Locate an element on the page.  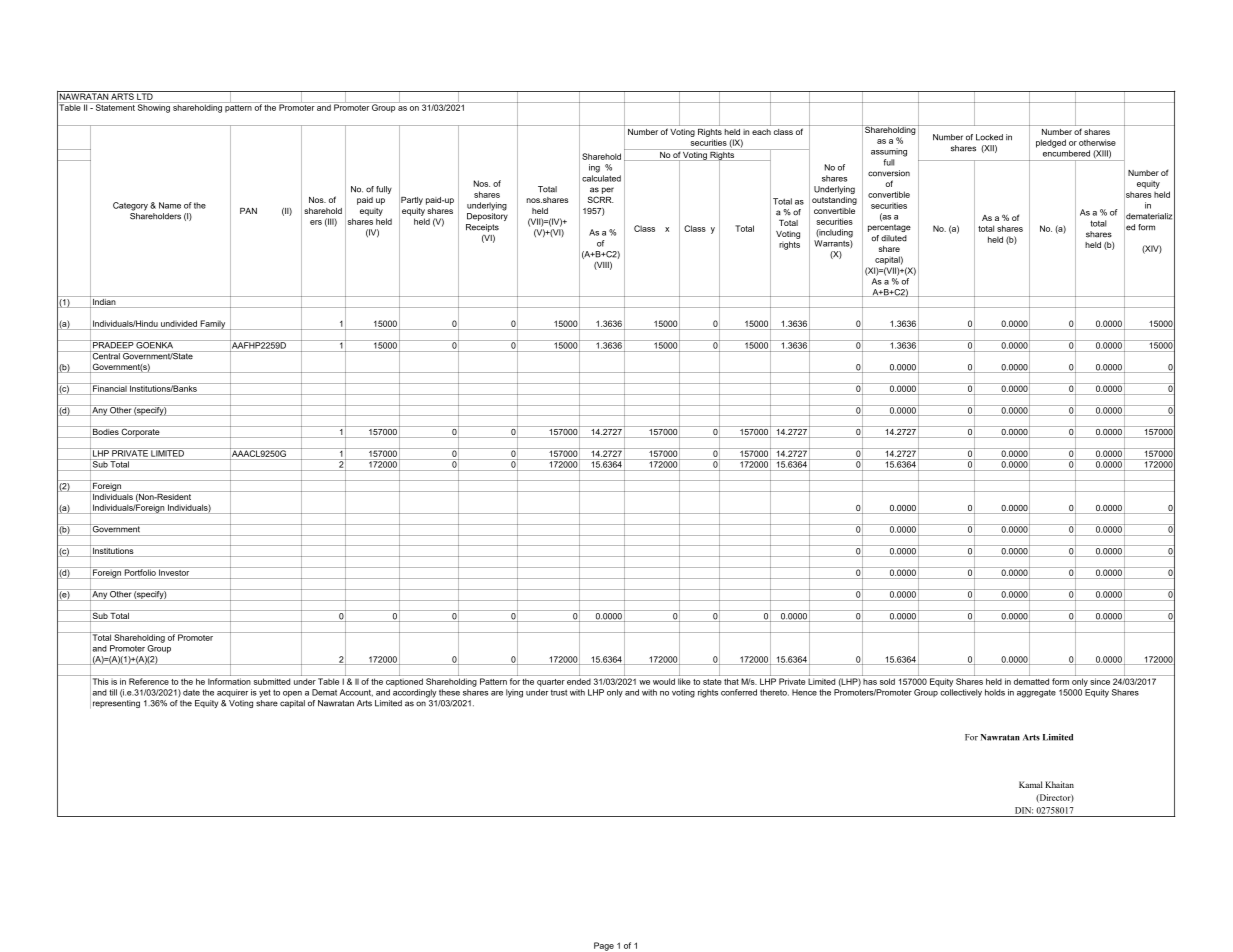
holds is located at coordinates (995, 692).
